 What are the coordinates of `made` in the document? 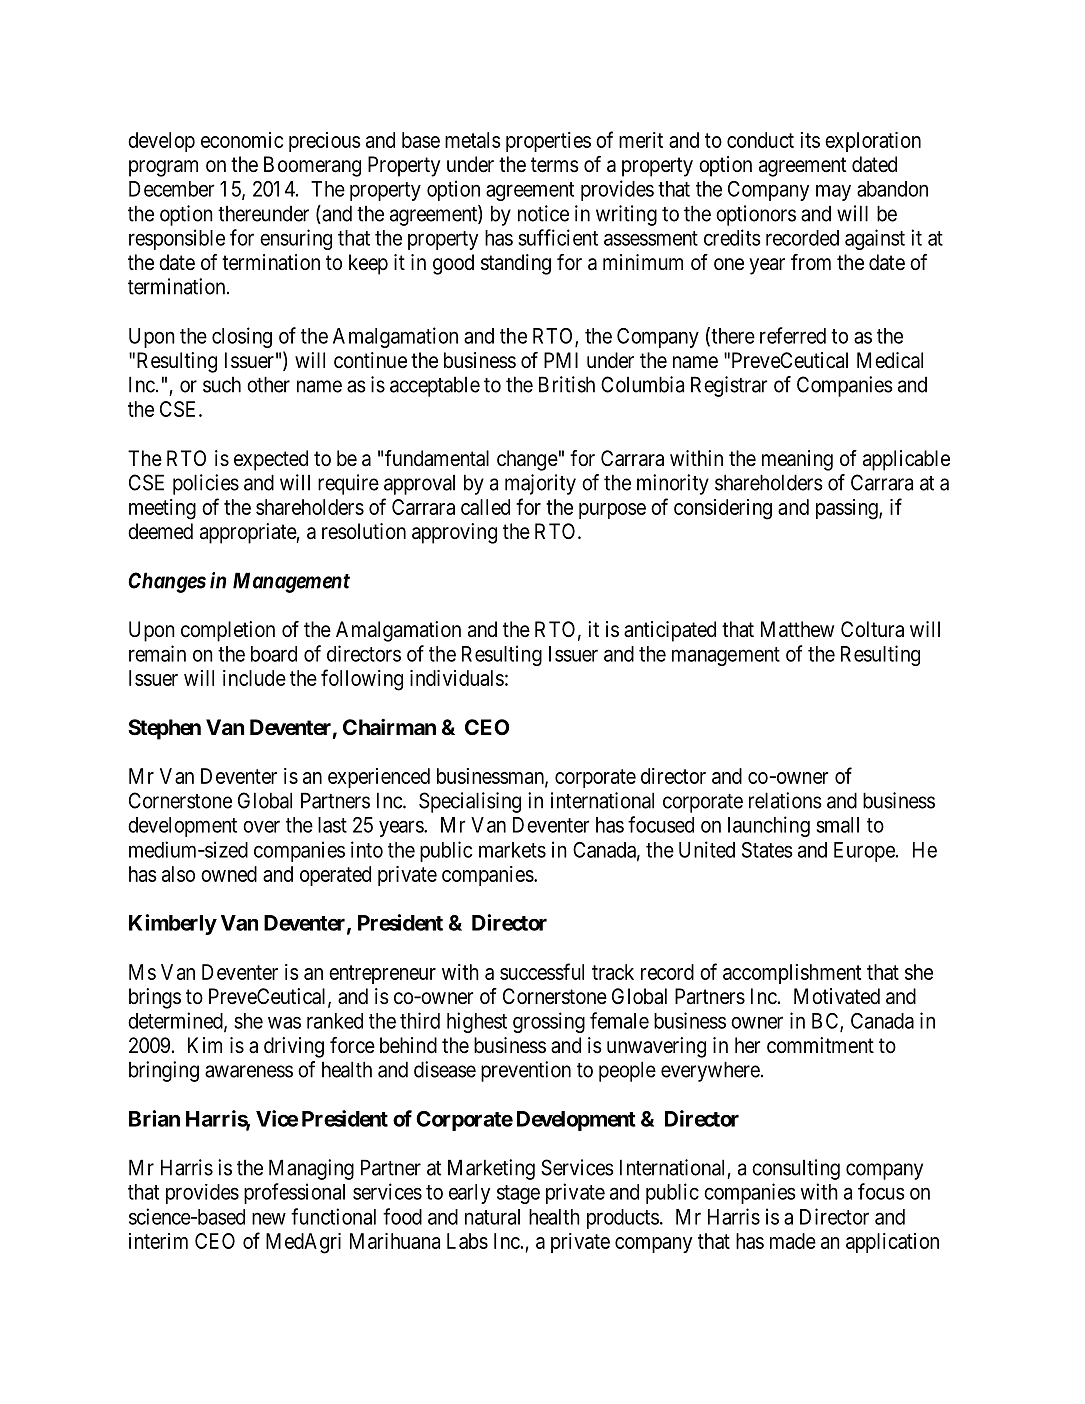 It's located at (793, 1241).
